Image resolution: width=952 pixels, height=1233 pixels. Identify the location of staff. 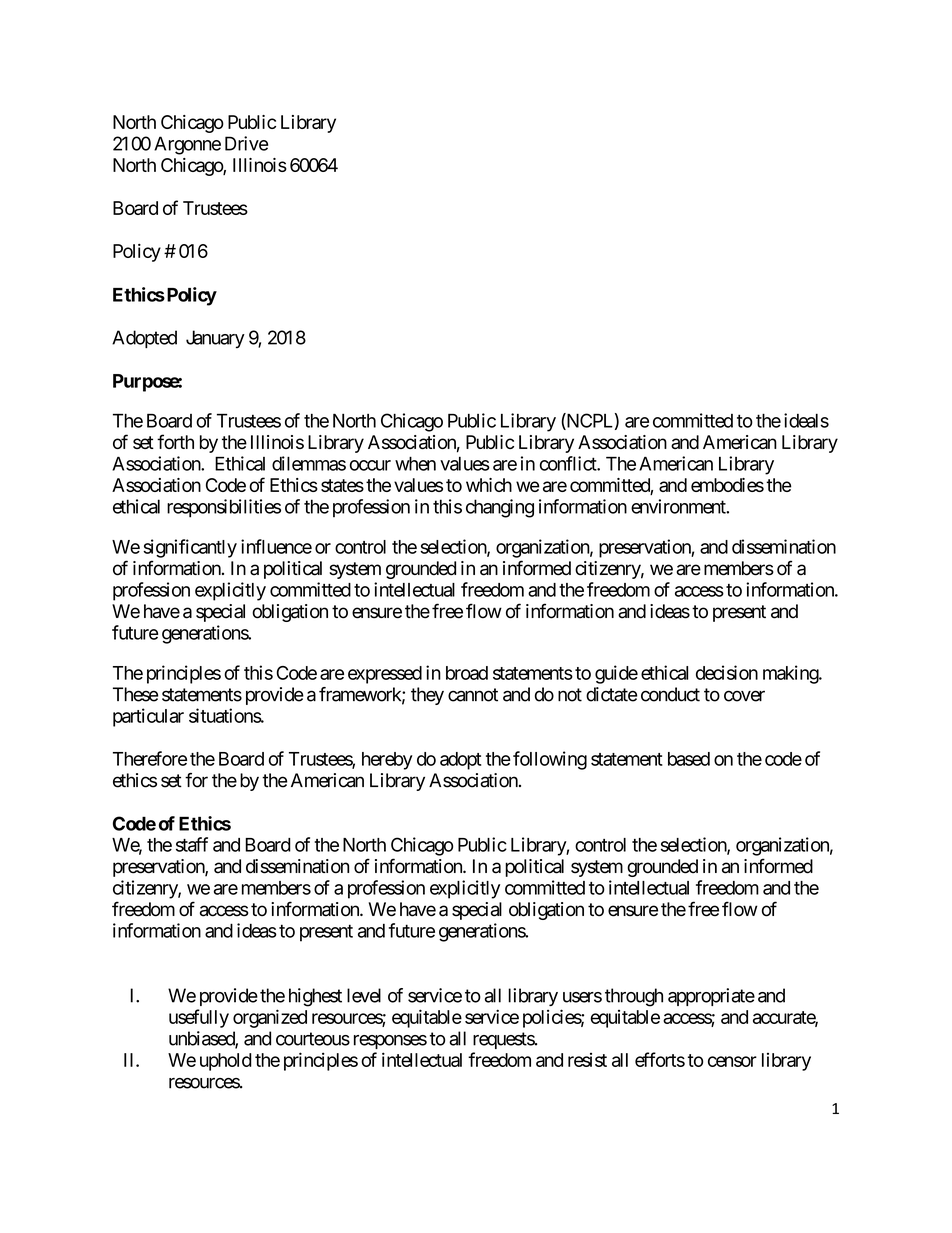
(192, 844).
